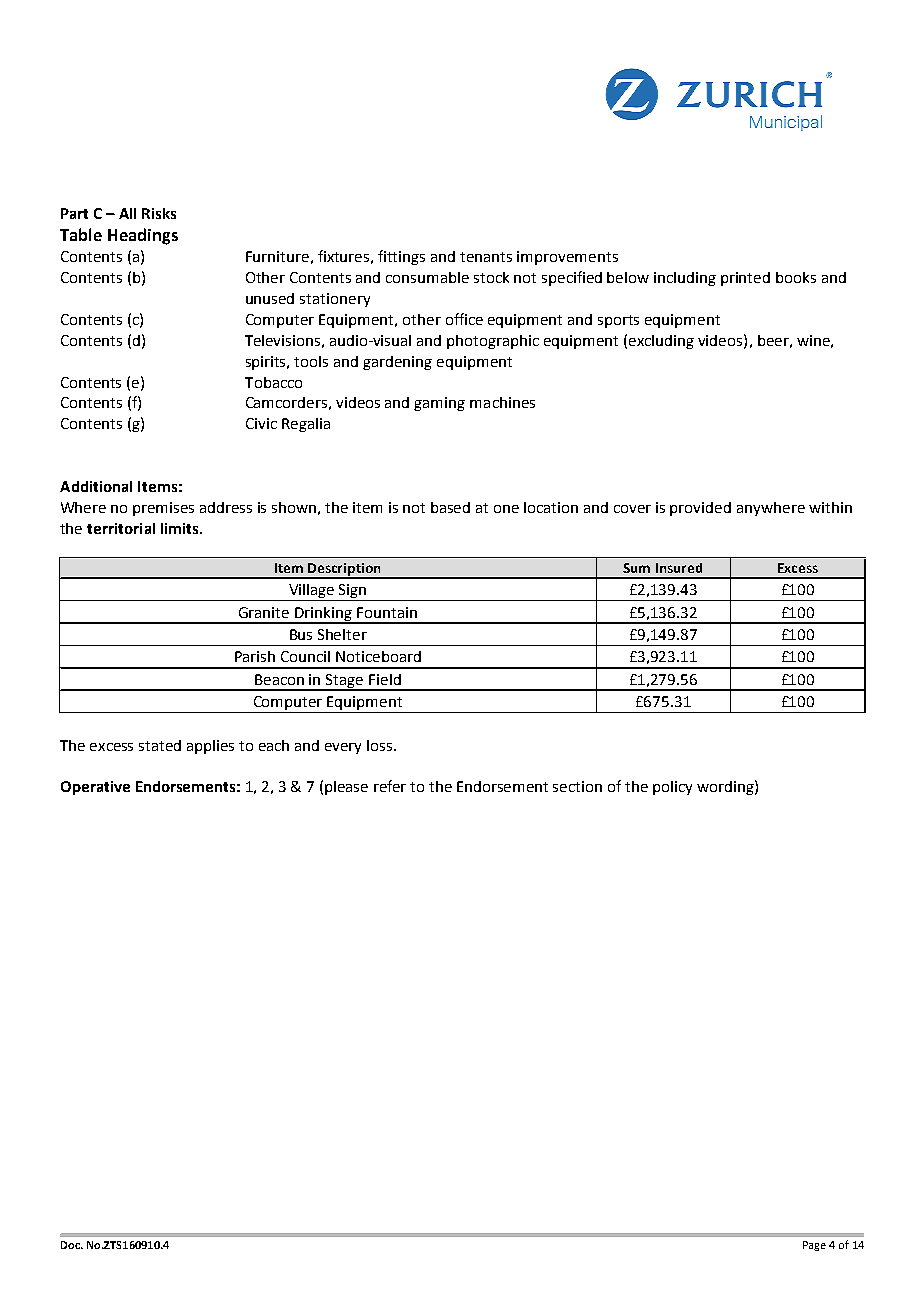  Describe the element at coordinates (143, 236) in the page. I see `Headings` at that location.
